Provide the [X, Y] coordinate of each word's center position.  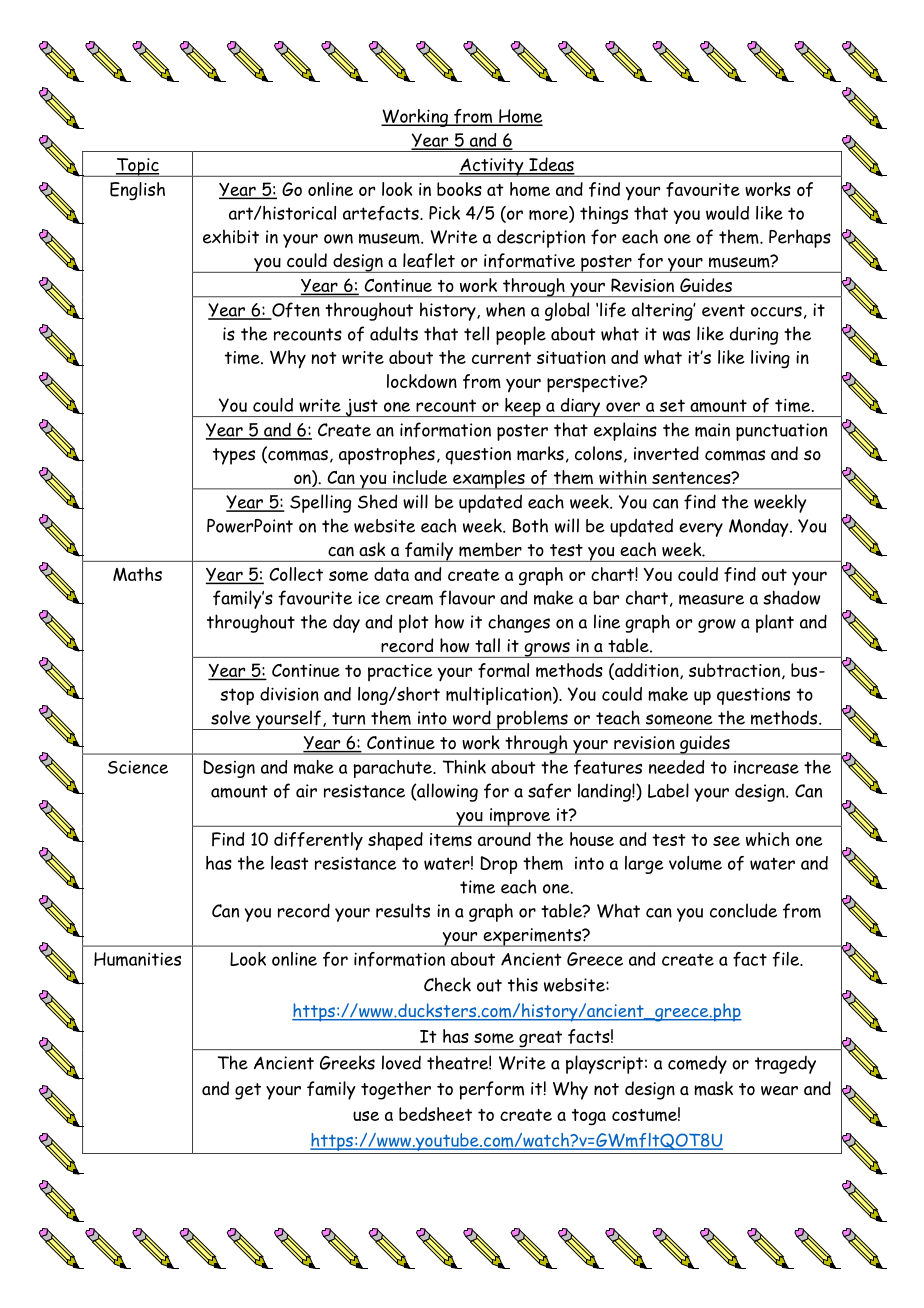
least [290, 863]
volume [695, 863]
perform [491, 1090]
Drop [498, 865]
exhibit [231, 236]
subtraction [734, 670]
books [459, 189]
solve [231, 717]
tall [487, 645]
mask [713, 1088]
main [712, 430]
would [727, 213]
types [234, 456]
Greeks [347, 1062]
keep [523, 407]
